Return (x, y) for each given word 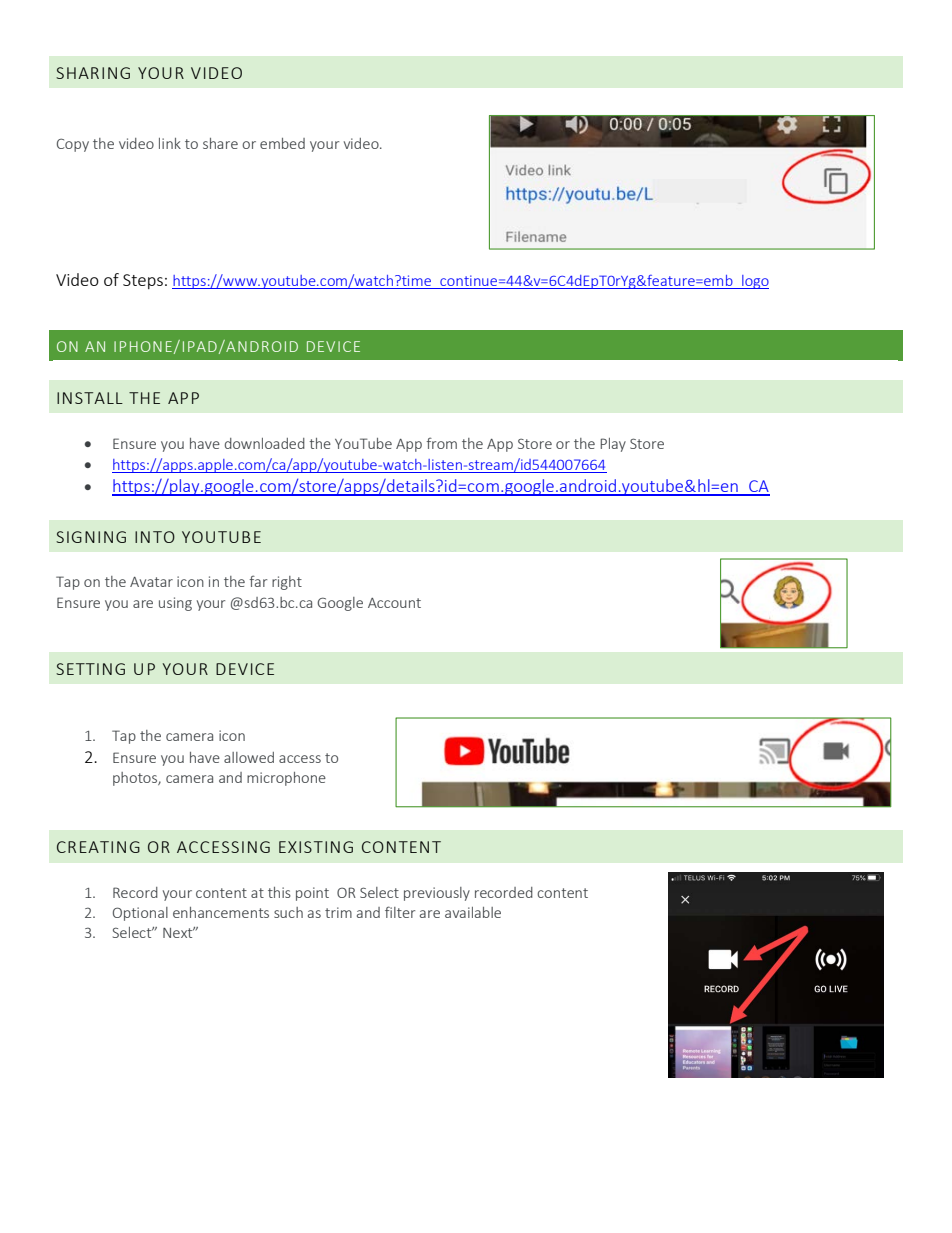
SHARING (93, 73)
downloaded (265, 443)
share (220, 143)
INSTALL (90, 398)
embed (282, 143)
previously (437, 894)
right (287, 583)
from (442, 443)
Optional (140, 914)
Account (394, 603)
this (279, 892)
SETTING (90, 669)
